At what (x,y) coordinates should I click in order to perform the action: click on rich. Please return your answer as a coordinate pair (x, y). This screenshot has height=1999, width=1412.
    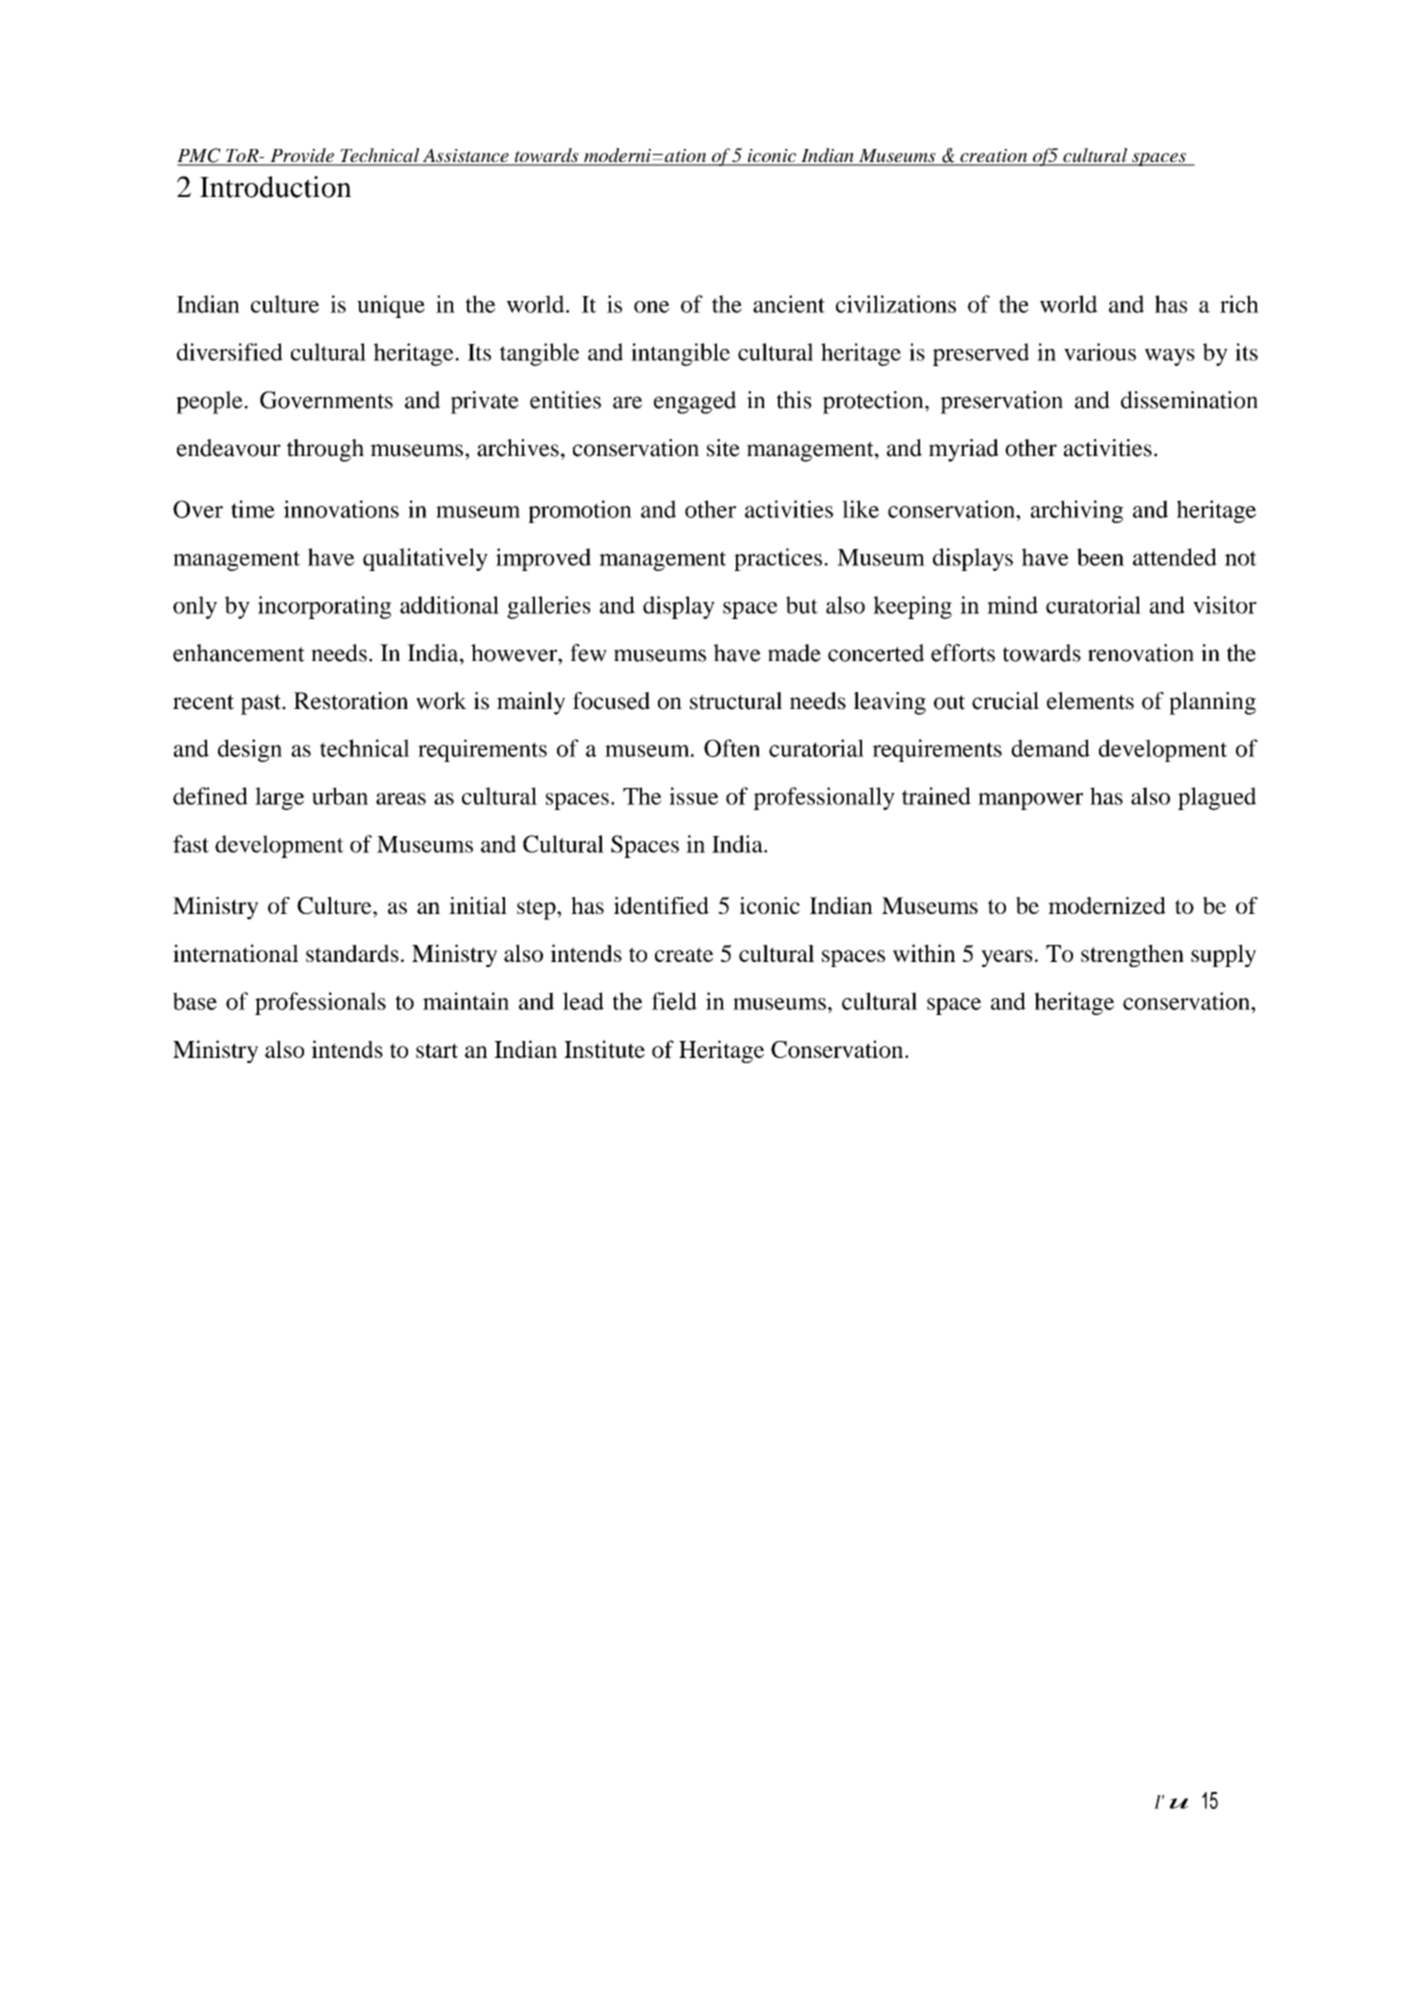
    Looking at the image, I should click on (1239, 304).
